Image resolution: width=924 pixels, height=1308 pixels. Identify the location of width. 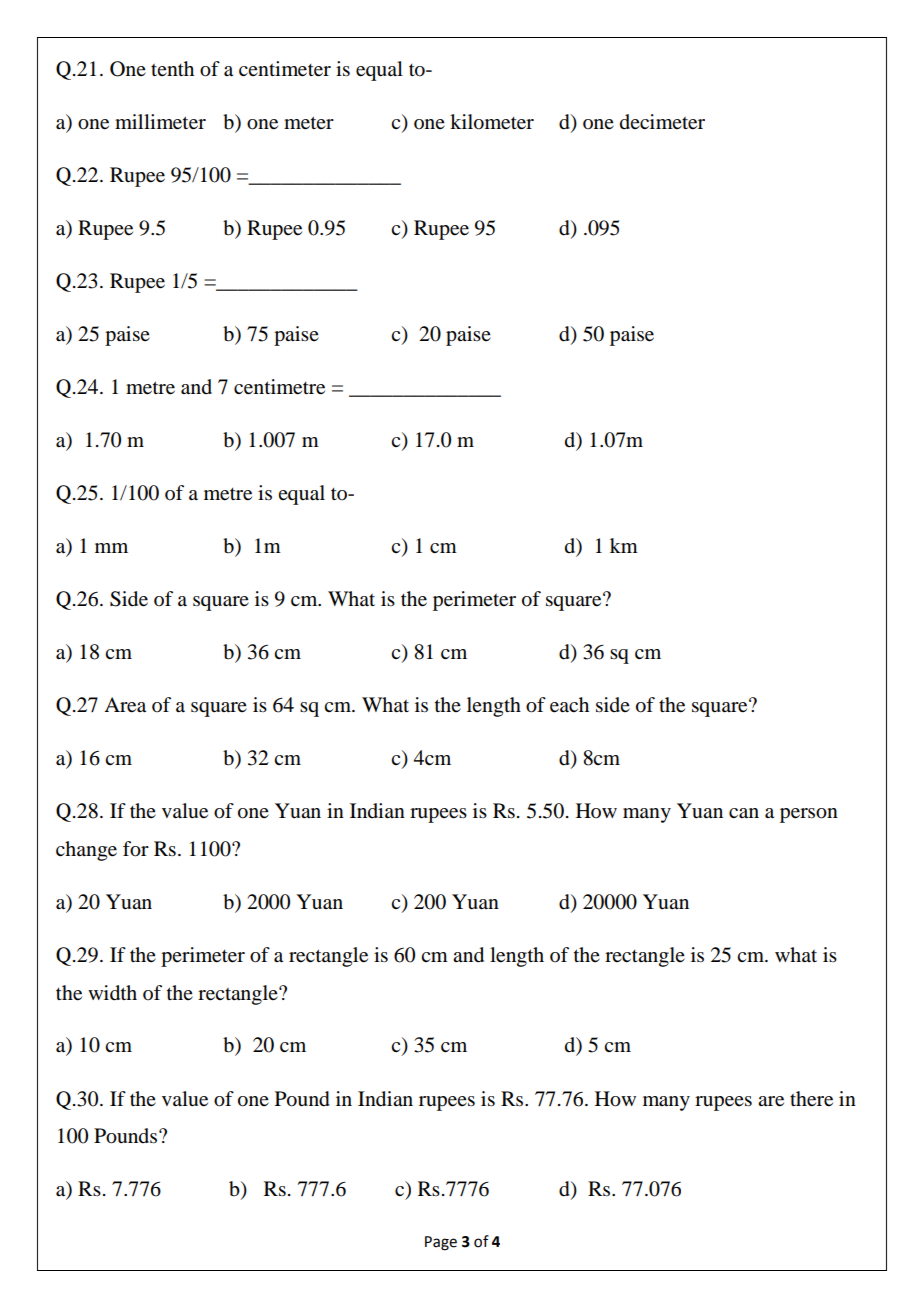
(112, 993).
